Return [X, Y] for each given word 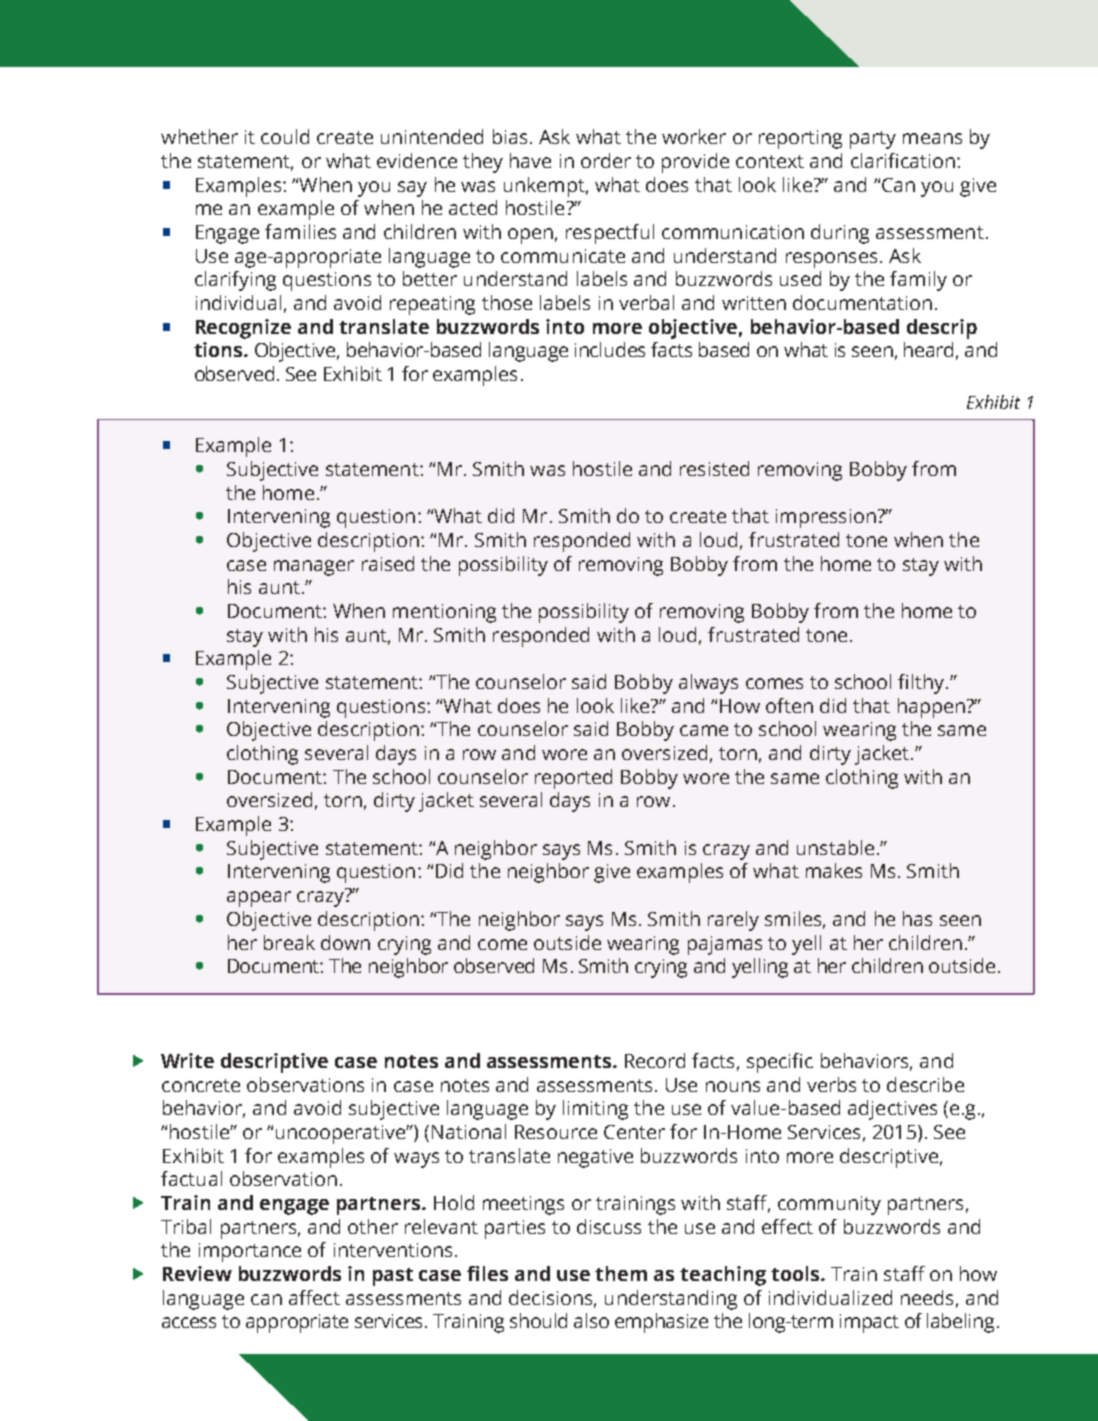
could [285, 136]
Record [655, 1060]
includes [610, 349]
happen [931, 708]
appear [259, 899]
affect [314, 1297]
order [606, 160]
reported [573, 779]
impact [869, 1323]
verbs [831, 1084]
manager [314, 568]
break [289, 942]
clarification [903, 160]
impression [826, 518]
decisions [552, 1298]
